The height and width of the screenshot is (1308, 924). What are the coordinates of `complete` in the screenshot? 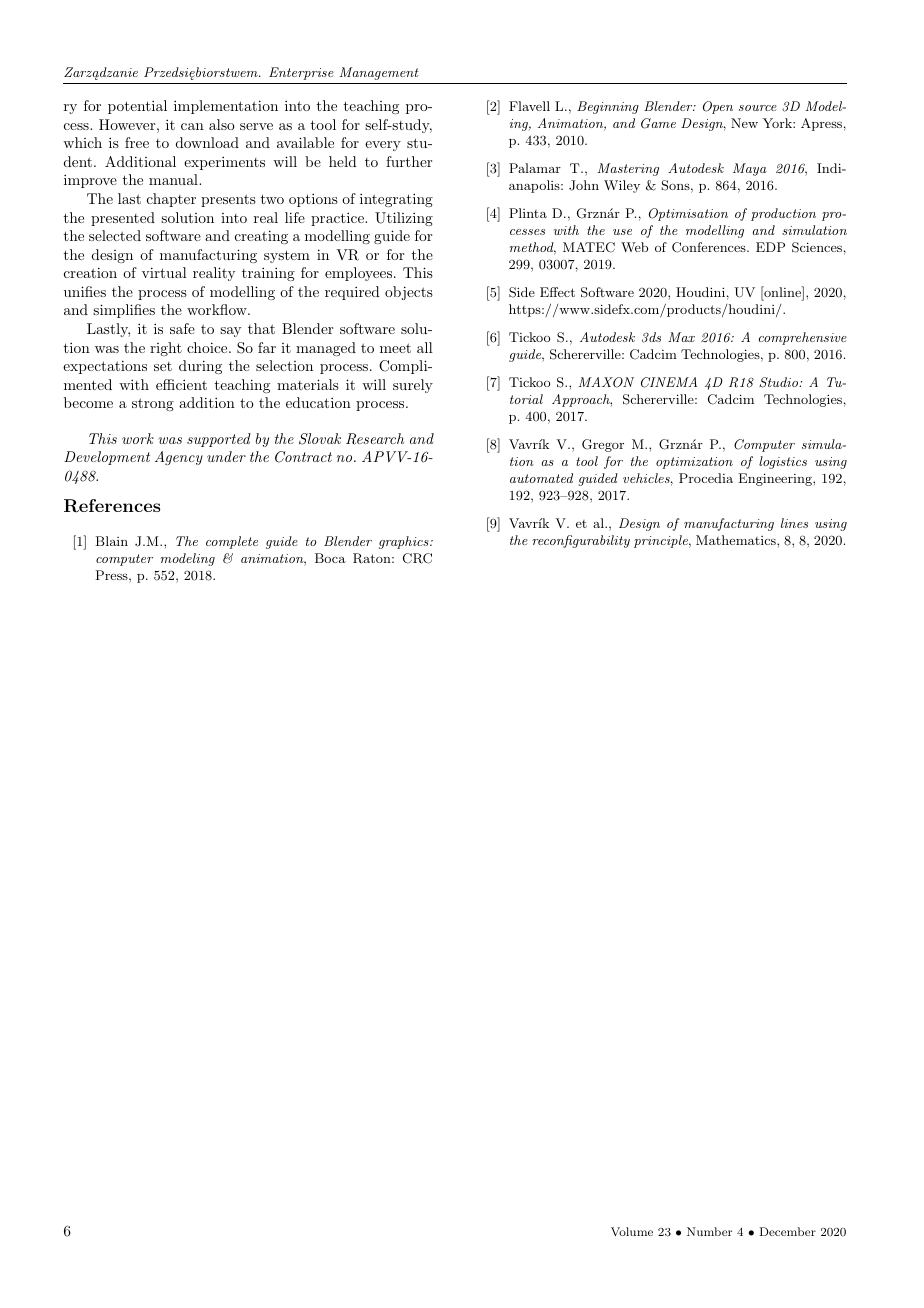 It's located at (232, 542).
